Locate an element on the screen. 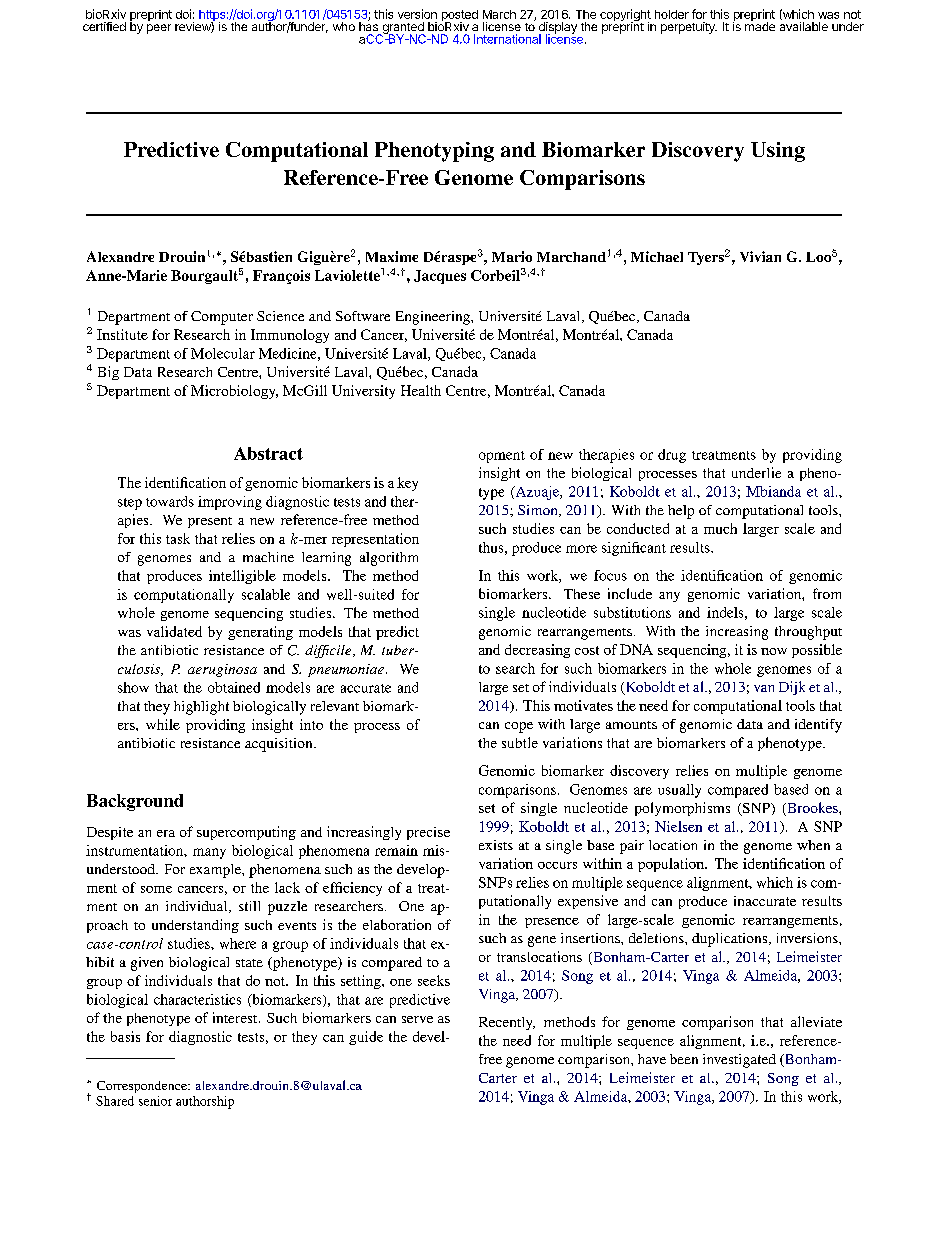 This screenshot has width=952, height=1233. task is located at coordinates (178, 538).
